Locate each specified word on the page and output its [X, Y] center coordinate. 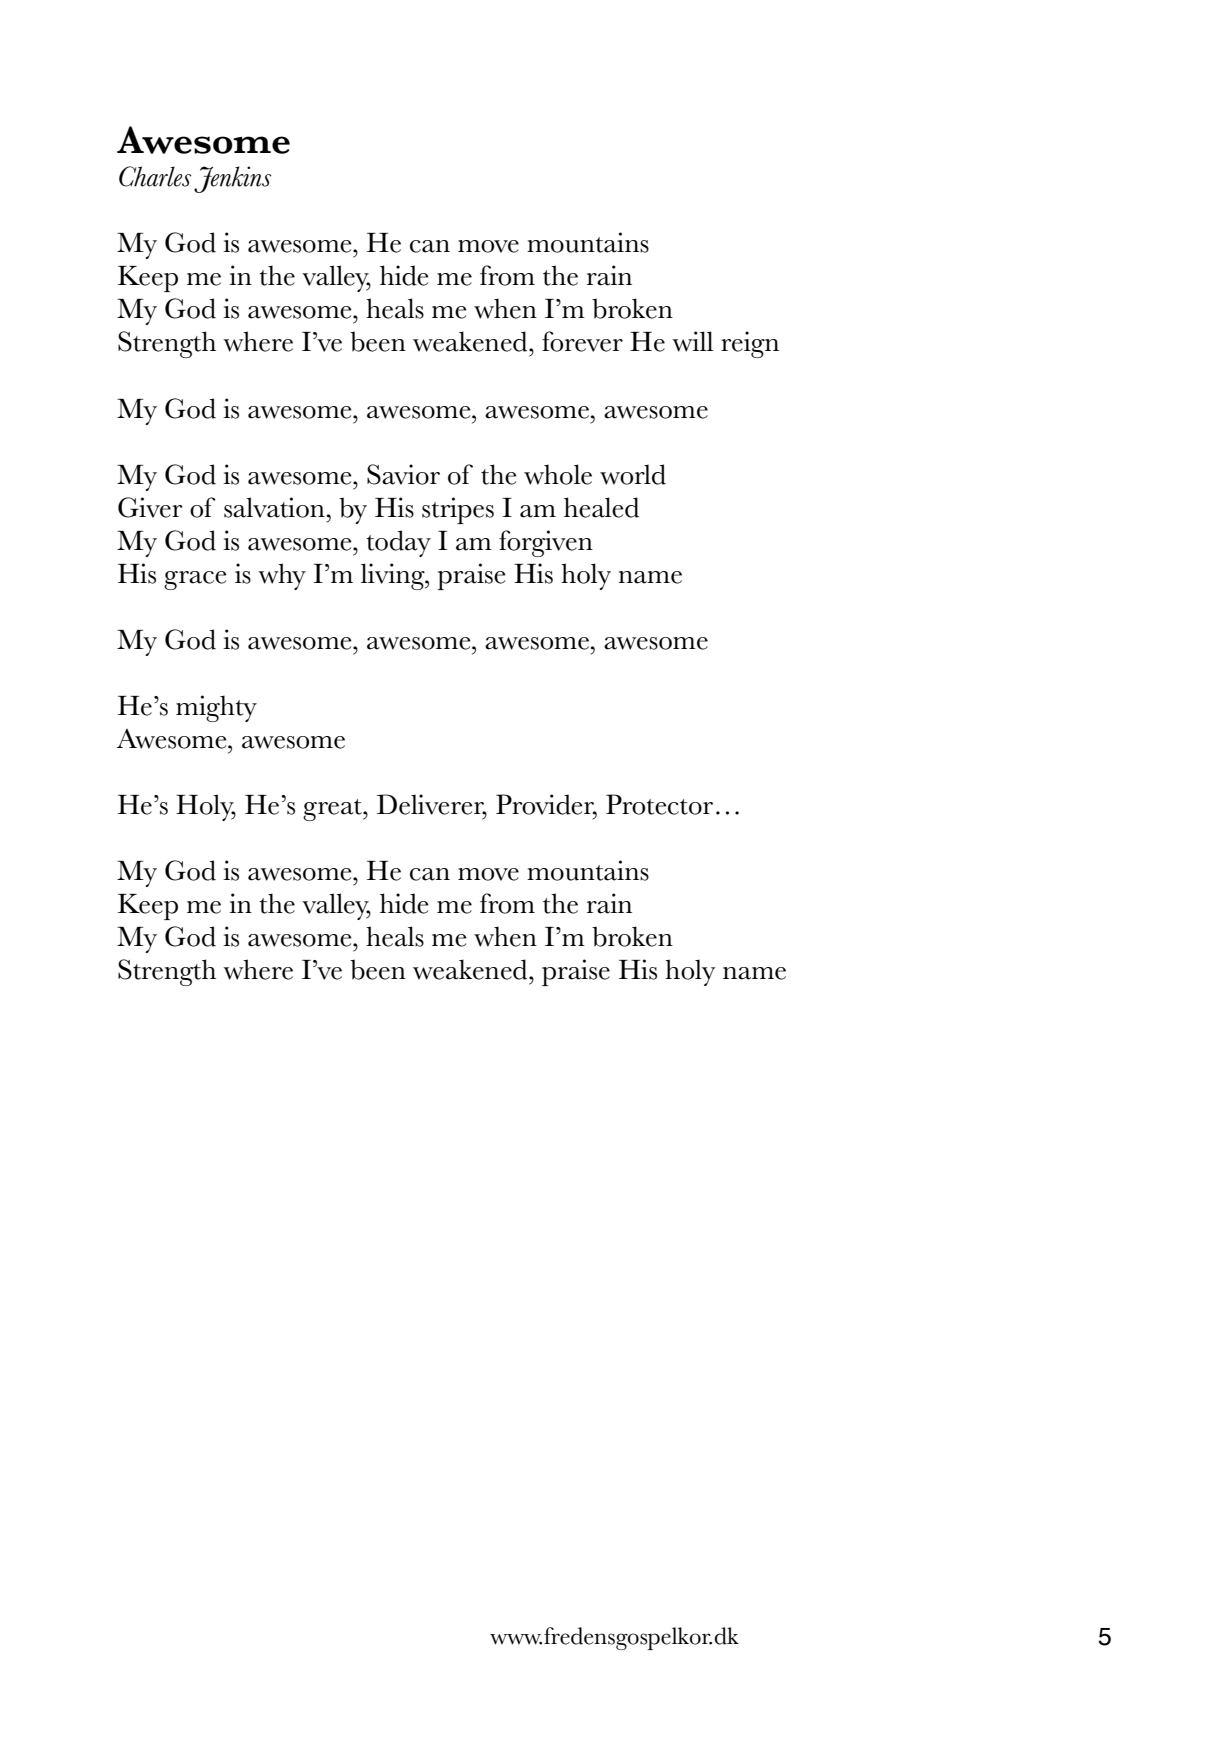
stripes [458, 510]
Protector [659, 804]
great [333, 810]
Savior [403, 474]
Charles [155, 176]
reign [750, 344]
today [398, 543]
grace [195, 580]
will [692, 341]
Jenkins [232, 179]
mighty [216, 708]
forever [582, 341]
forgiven [546, 543]
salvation [274, 507]
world [633, 474]
